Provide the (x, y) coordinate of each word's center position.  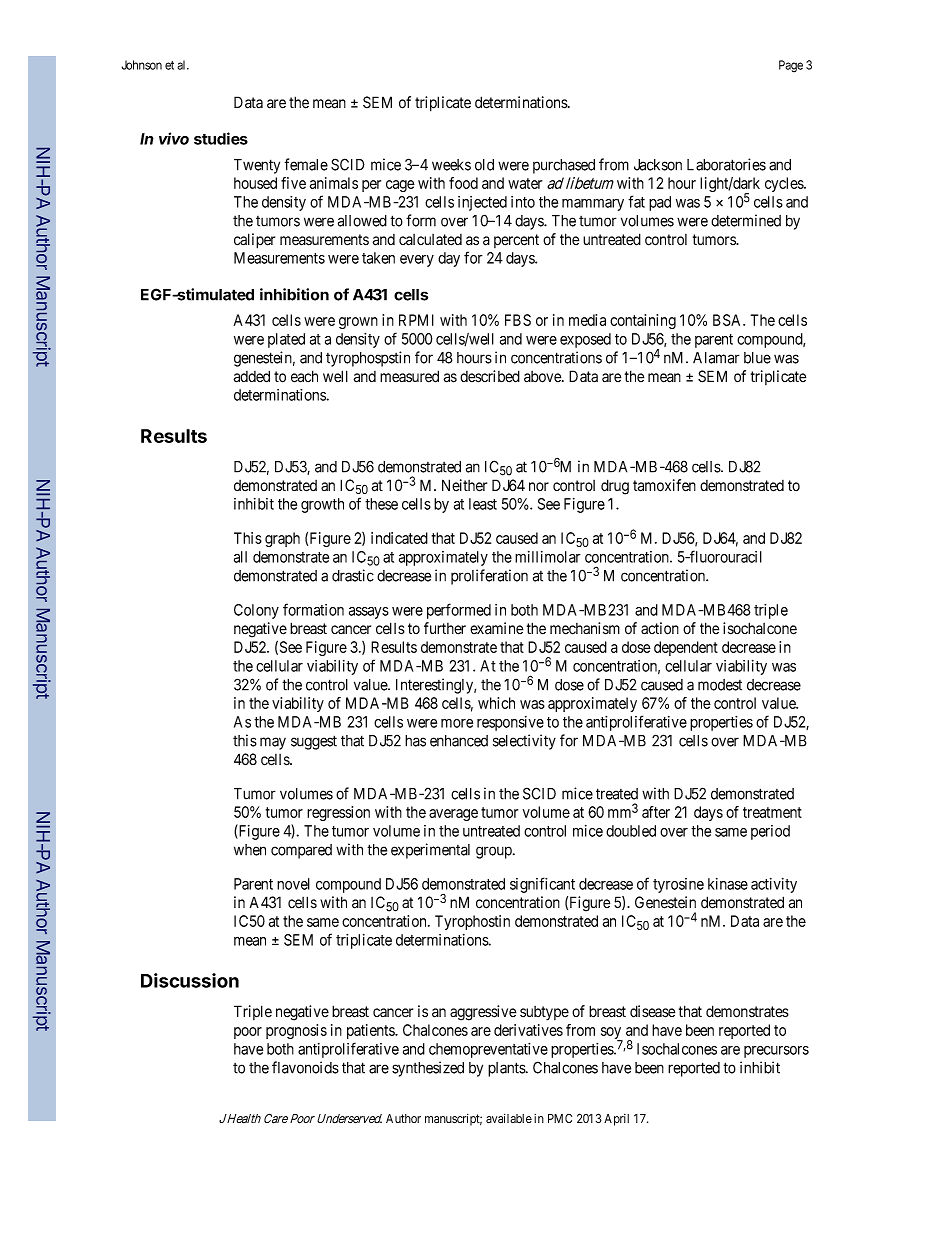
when (250, 850)
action (660, 628)
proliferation (489, 577)
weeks (451, 165)
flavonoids (305, 1067)
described (490, 376)
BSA (729, 320)
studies (221, 138)
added (252, 376)
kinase (728, 884)
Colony (256, 611)
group (495, 852)
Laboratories (726, 164)
